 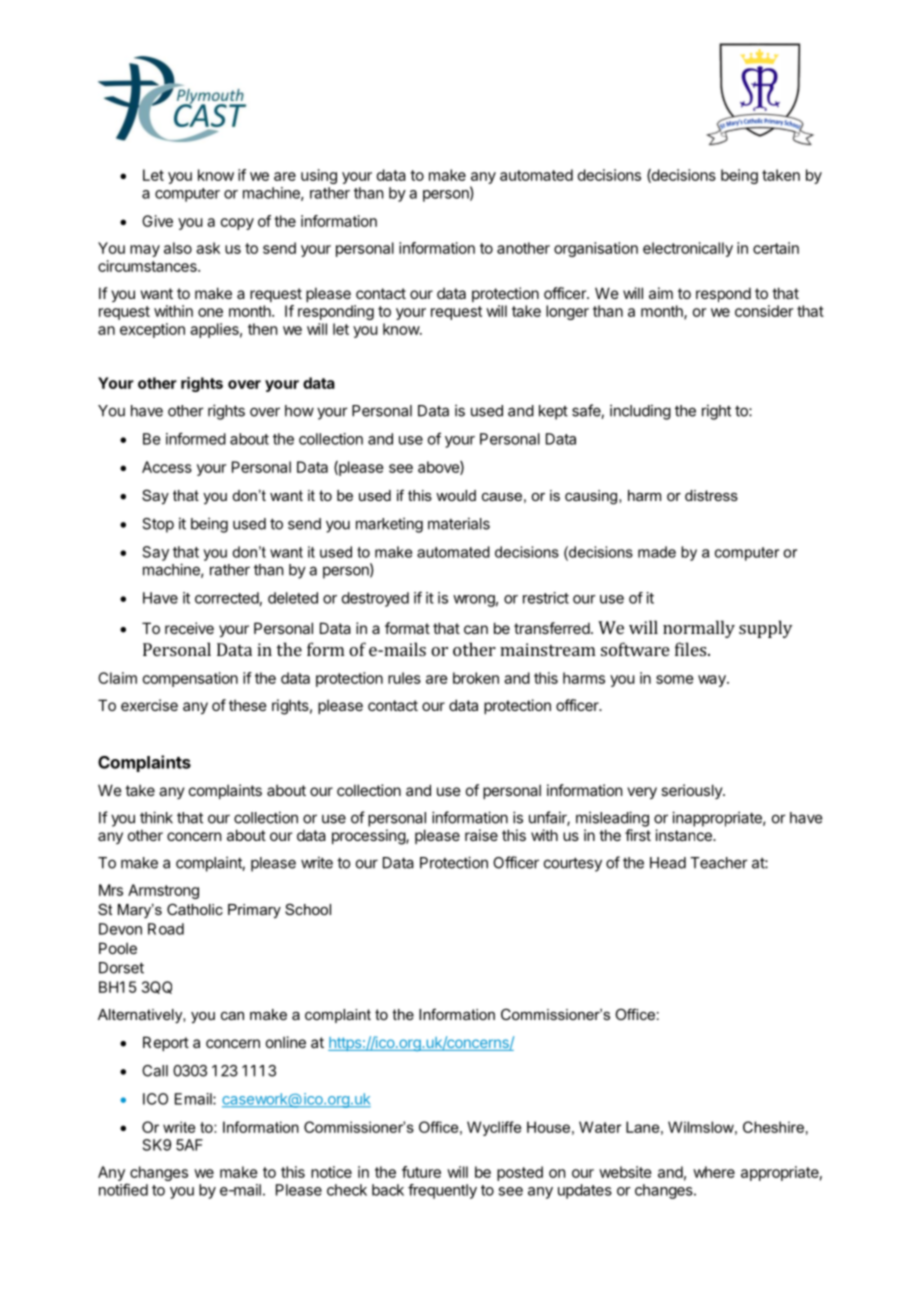 I want to click on certain, so click(x=776, y=248).
